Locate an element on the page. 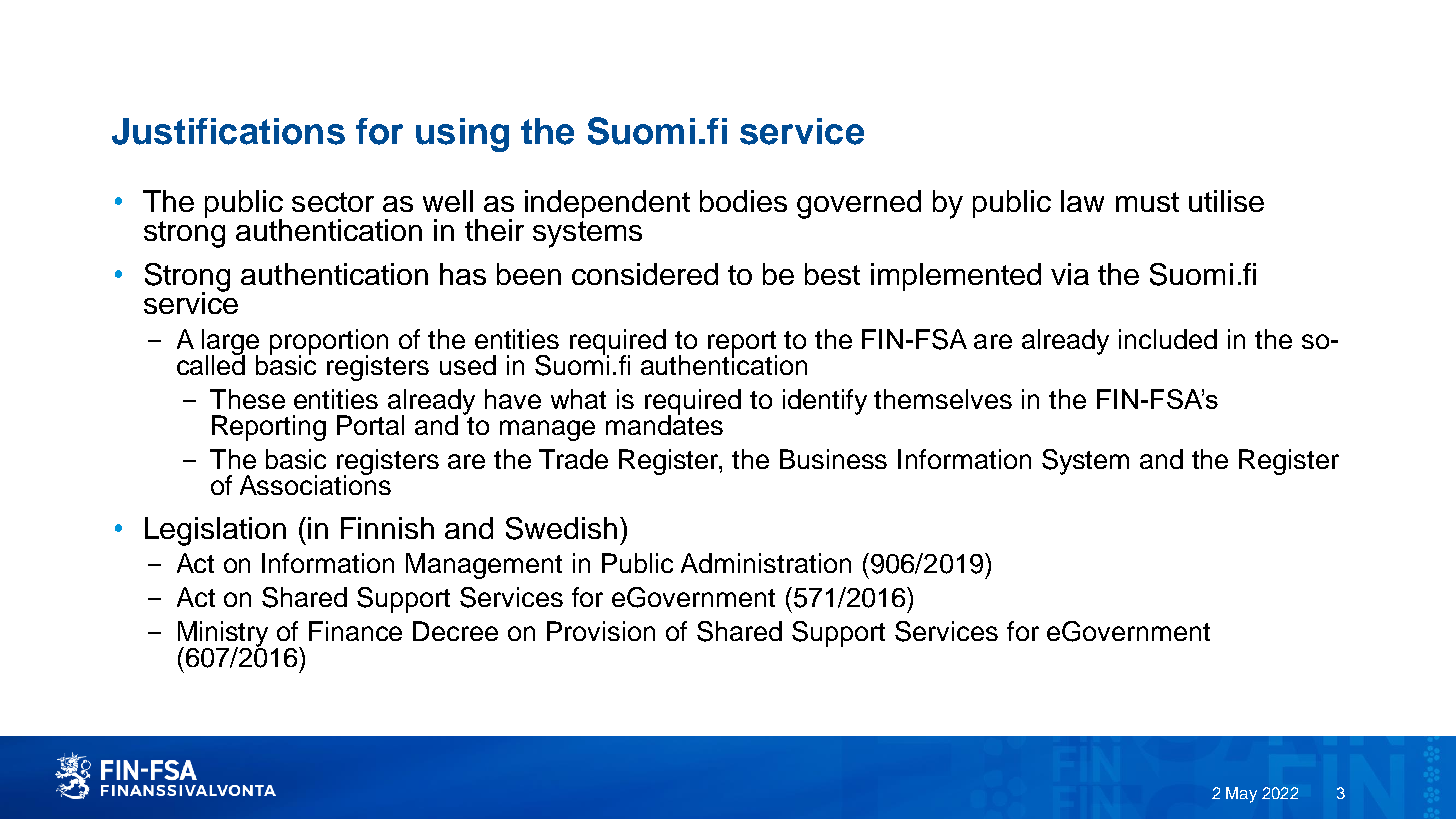 This page has height=819, width=1456. included is located at coordinates (1168, 339).
